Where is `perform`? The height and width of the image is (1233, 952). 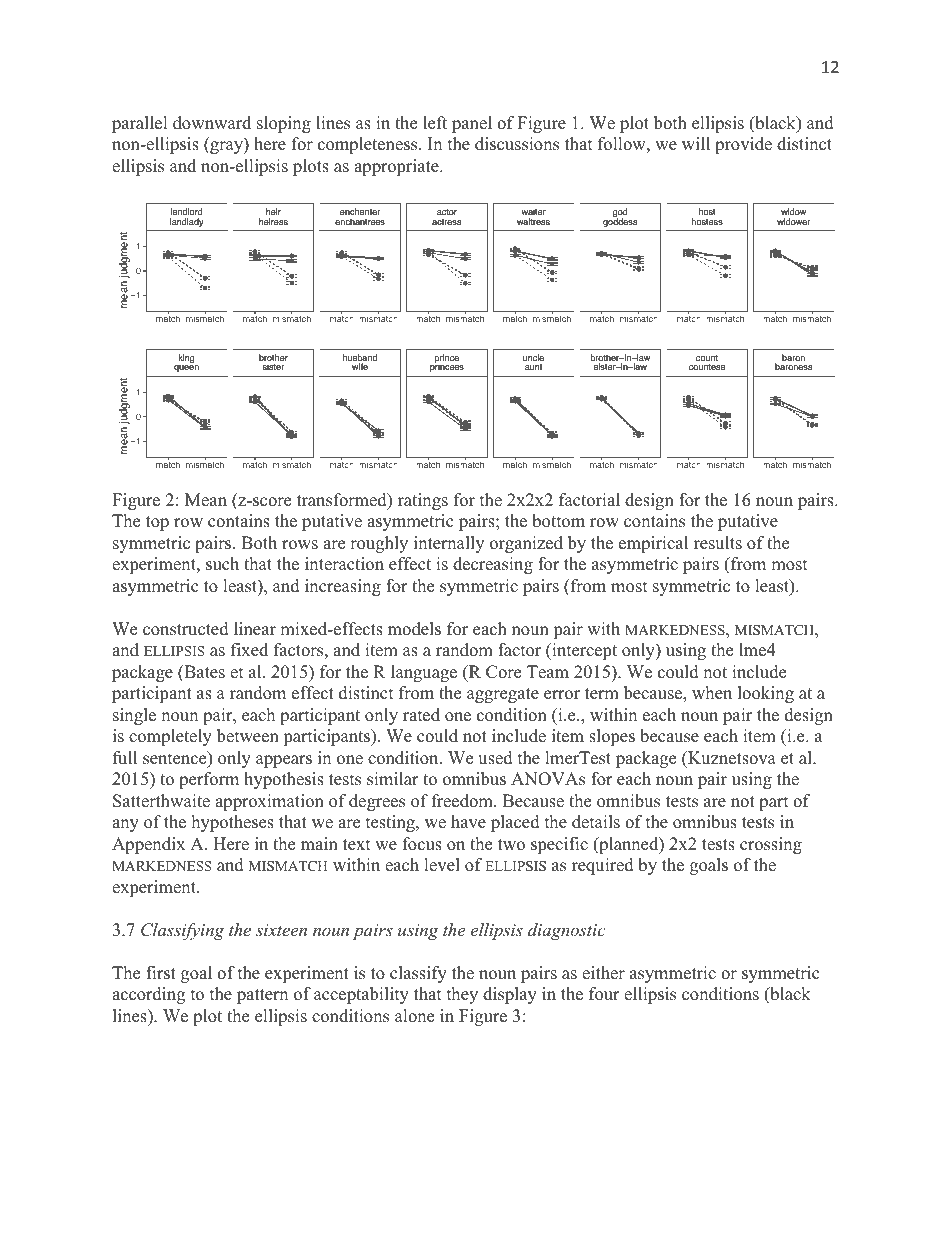 perform is located at coordinates (209, 780).
